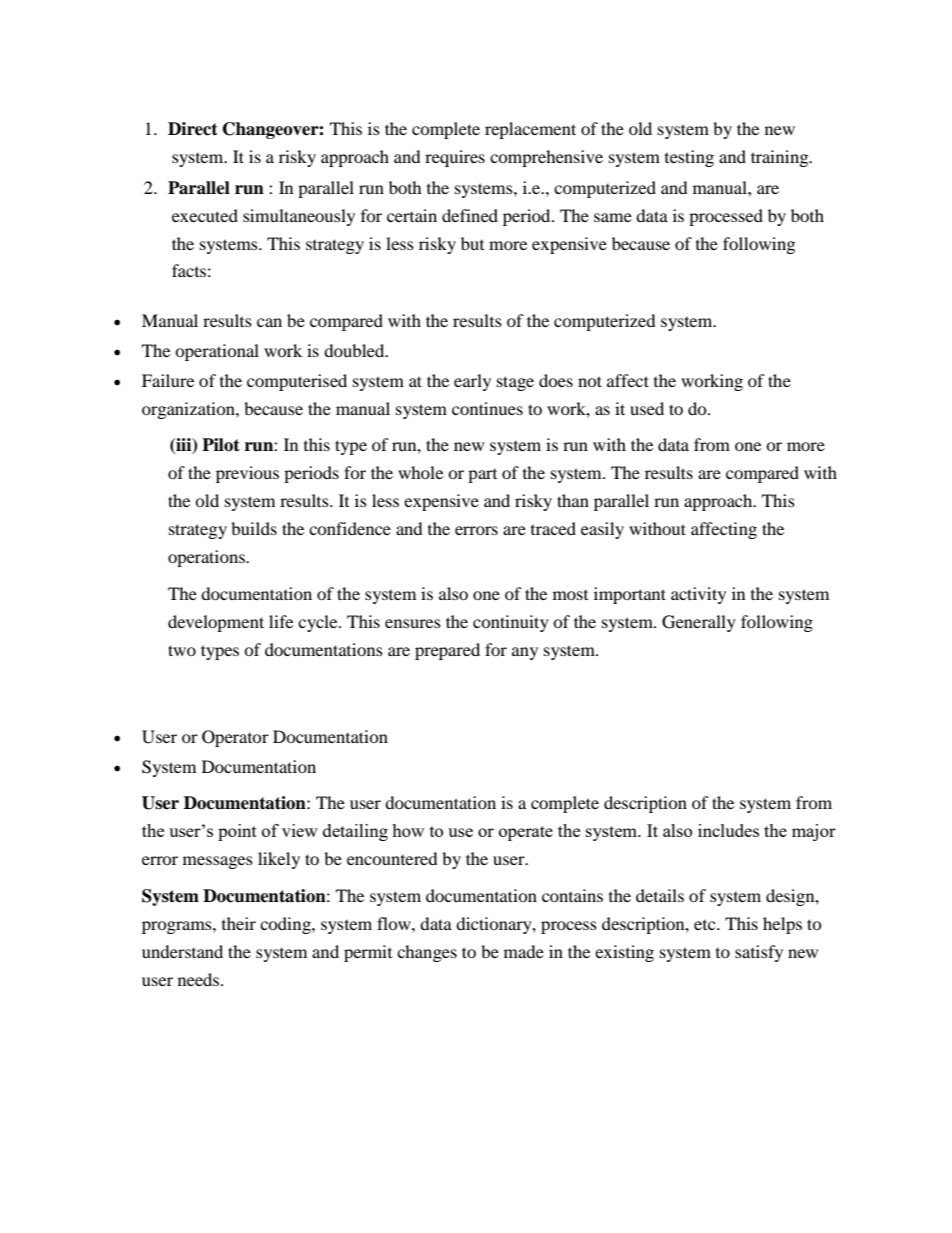 This image has width=952, height=1233. I want to click on Generally, so click(699, 623).
